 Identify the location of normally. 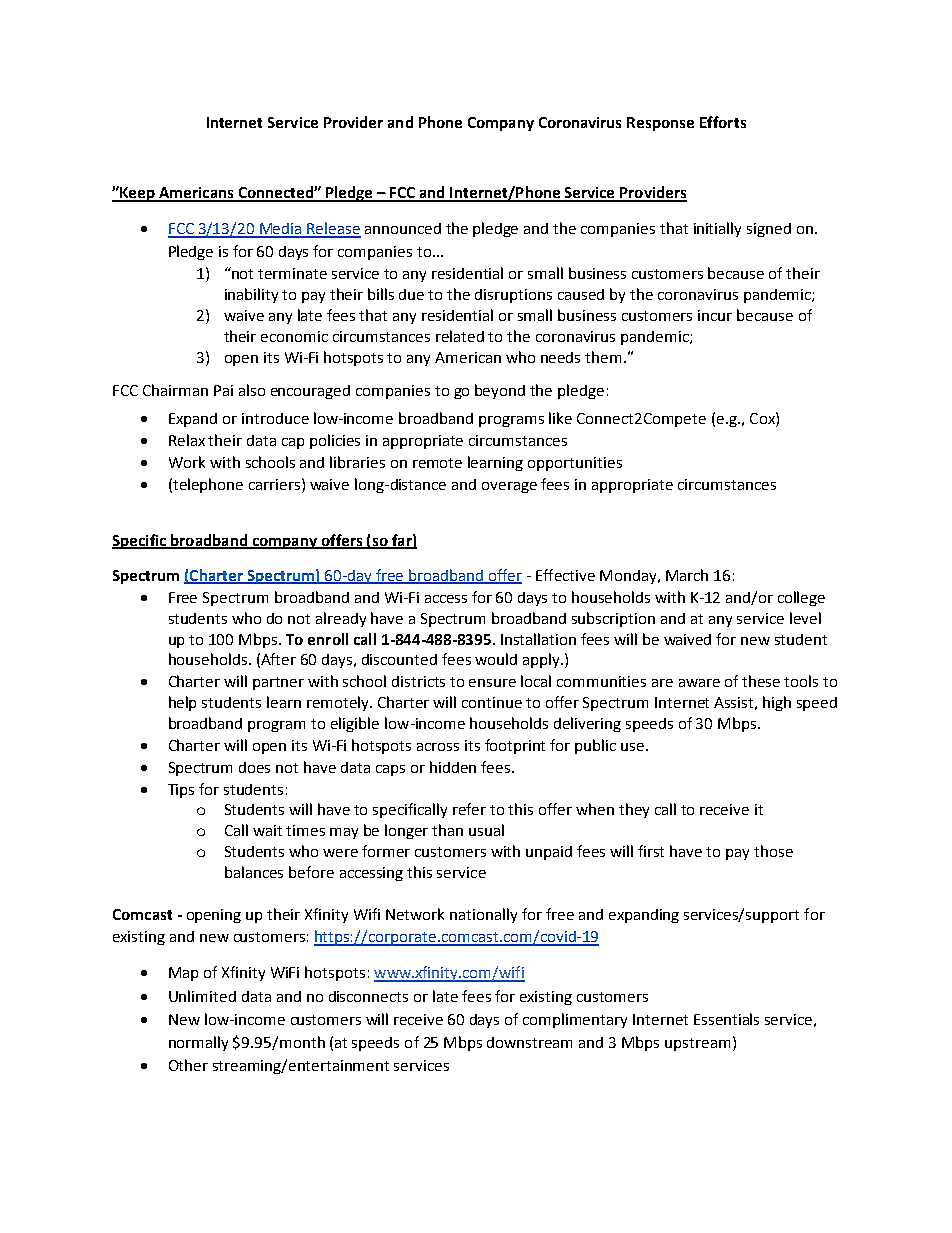
(198, 1043).
